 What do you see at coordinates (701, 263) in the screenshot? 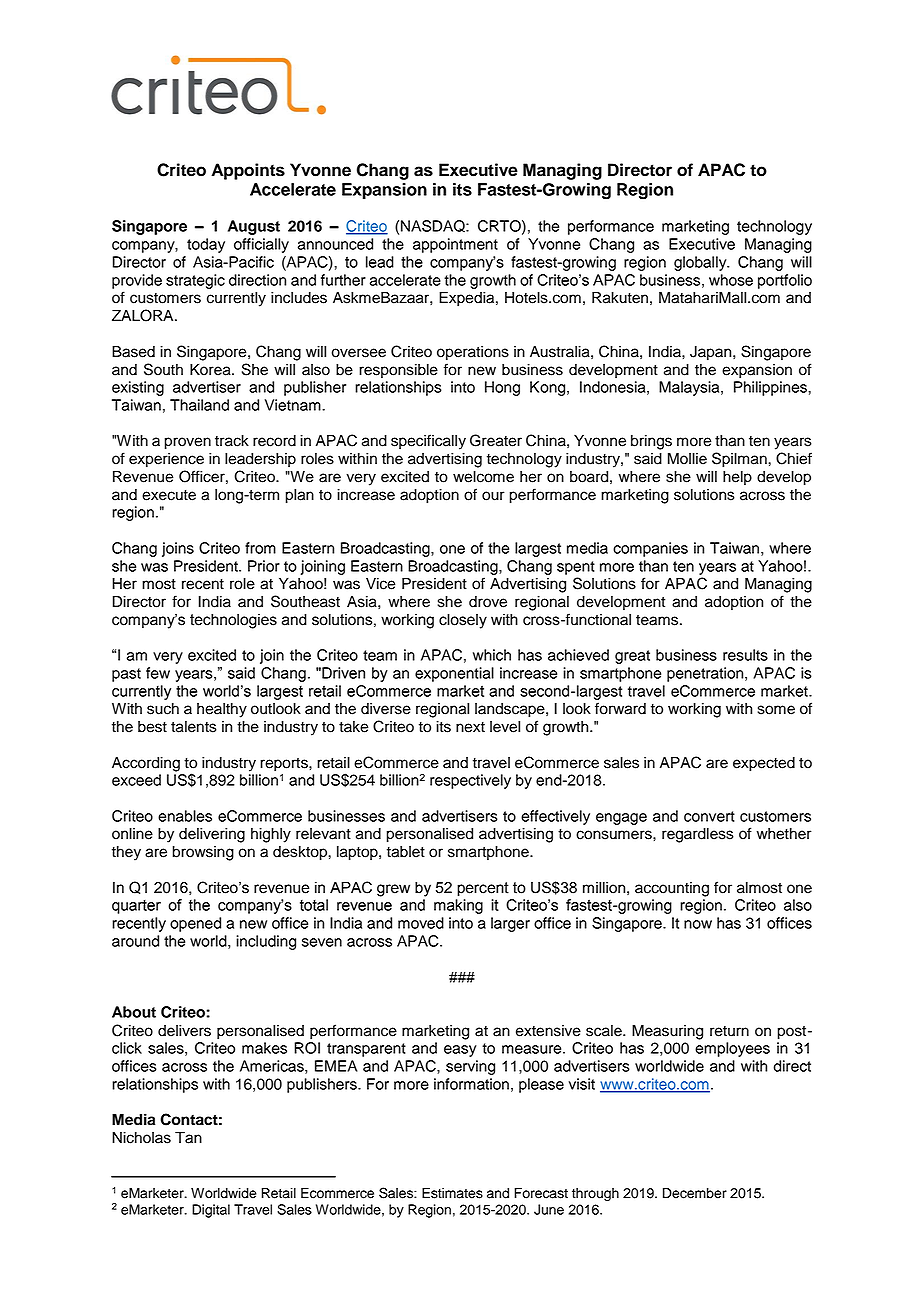
I see `globally` at bounding box center [701, 263].
